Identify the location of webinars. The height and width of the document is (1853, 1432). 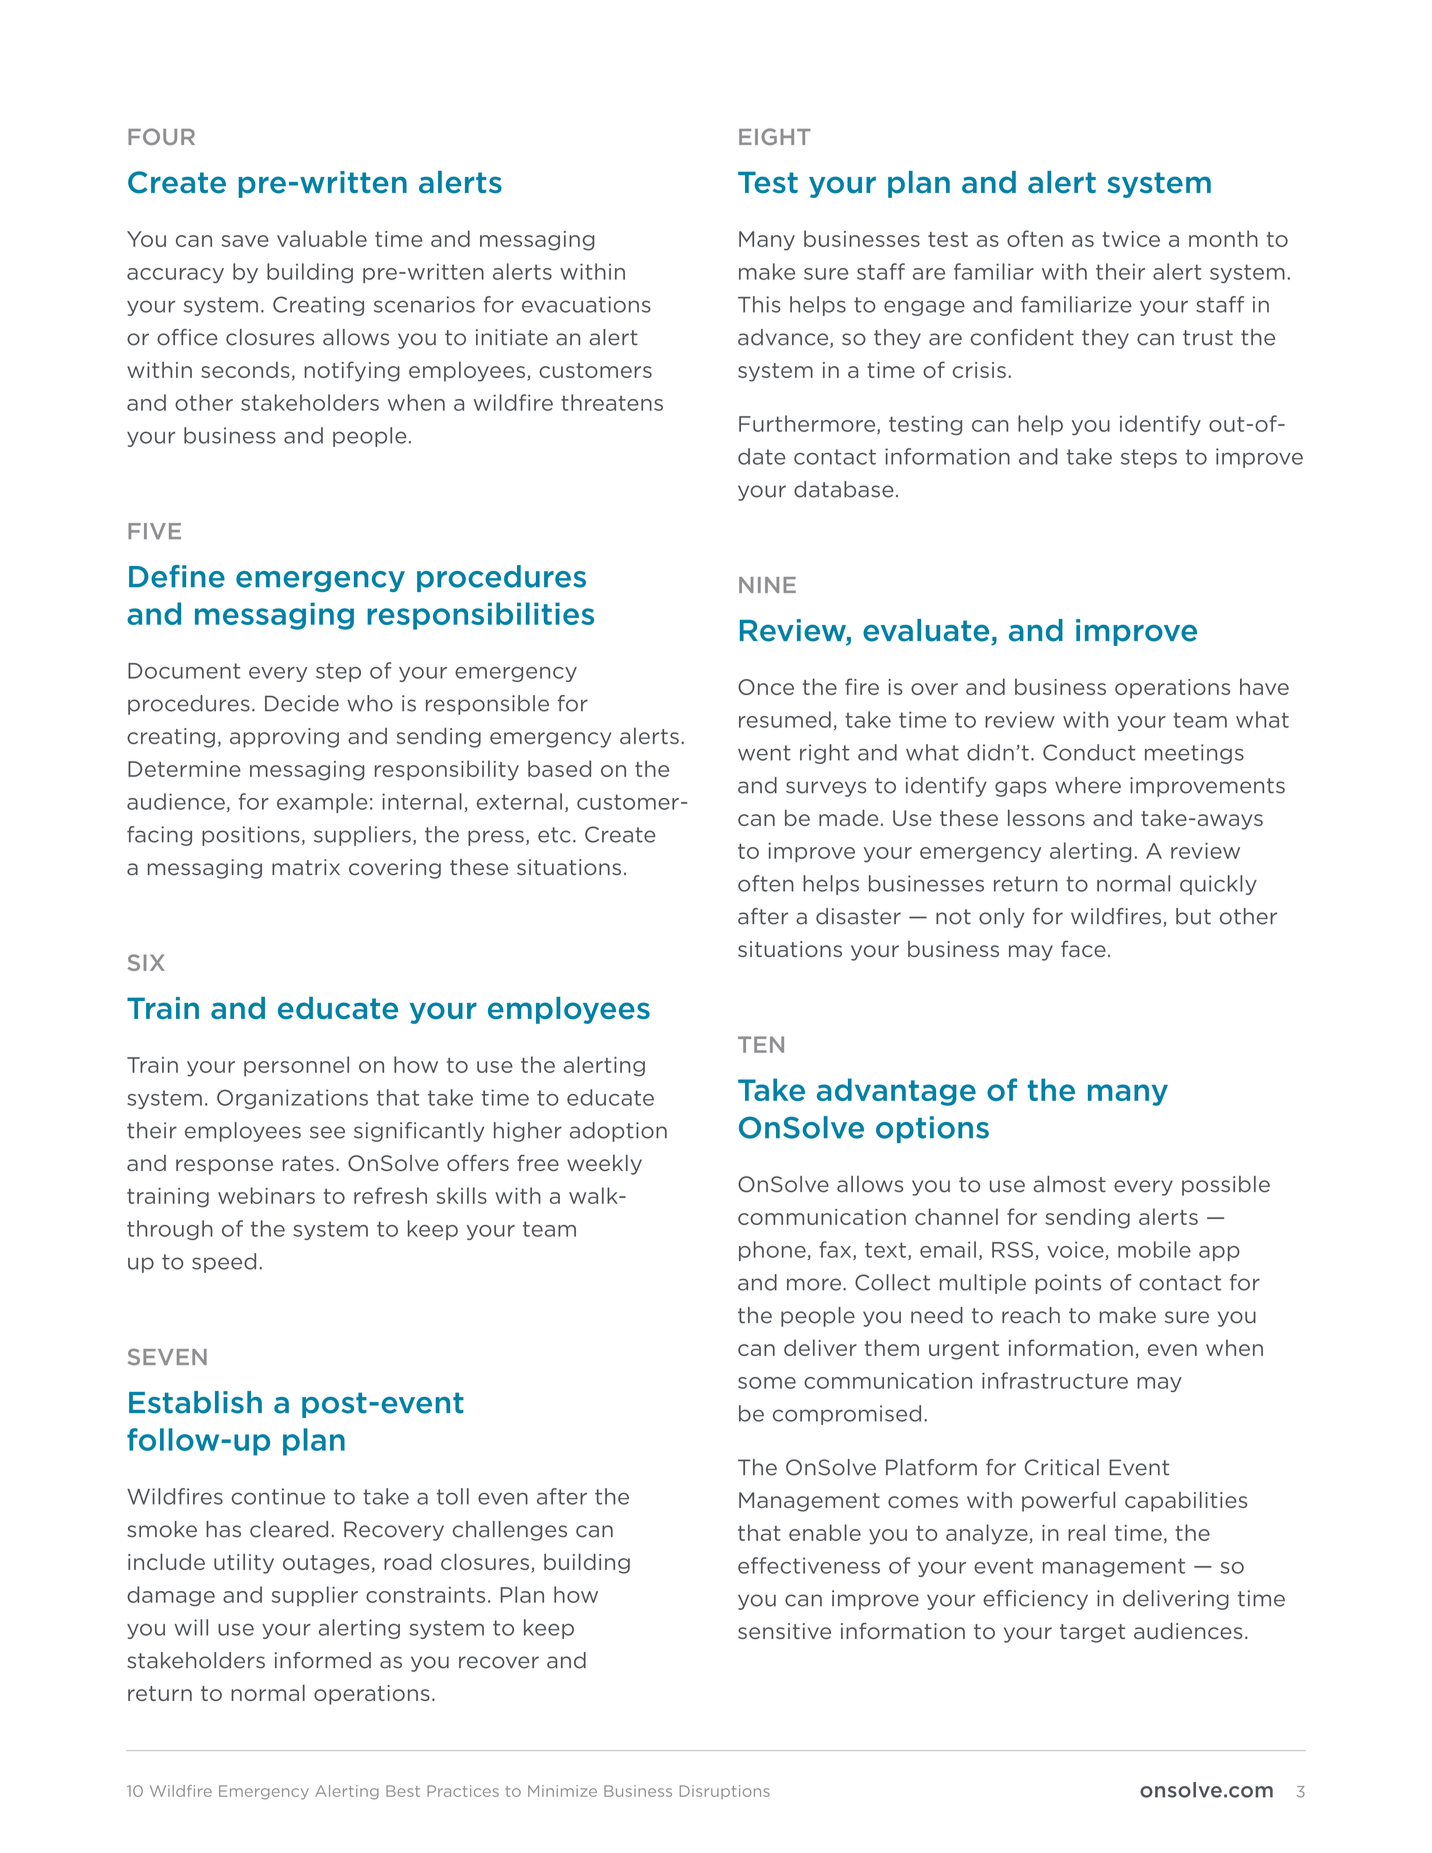
(266, 1195).
